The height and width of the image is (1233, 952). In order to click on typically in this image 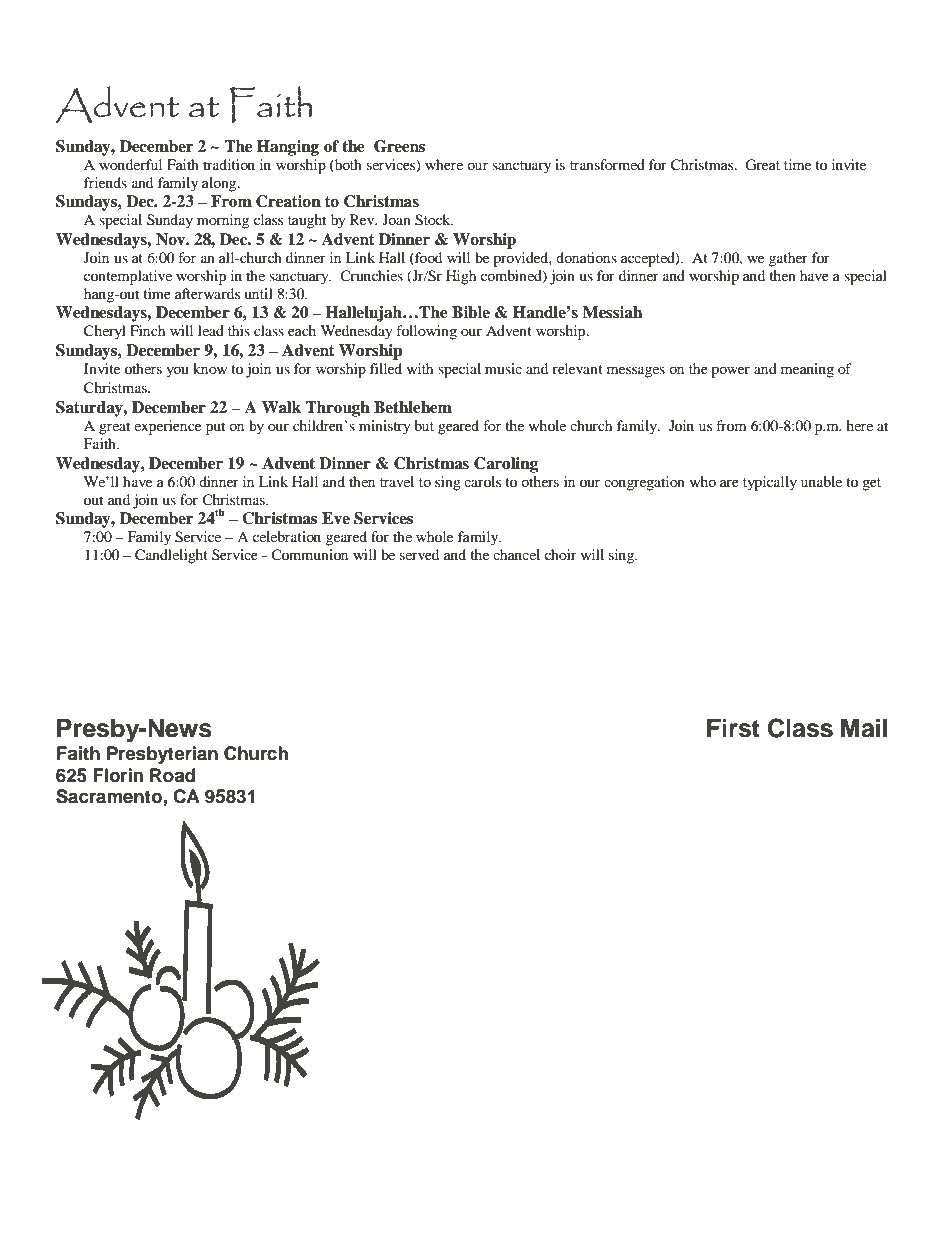, I will do `click(770, 483)`.
